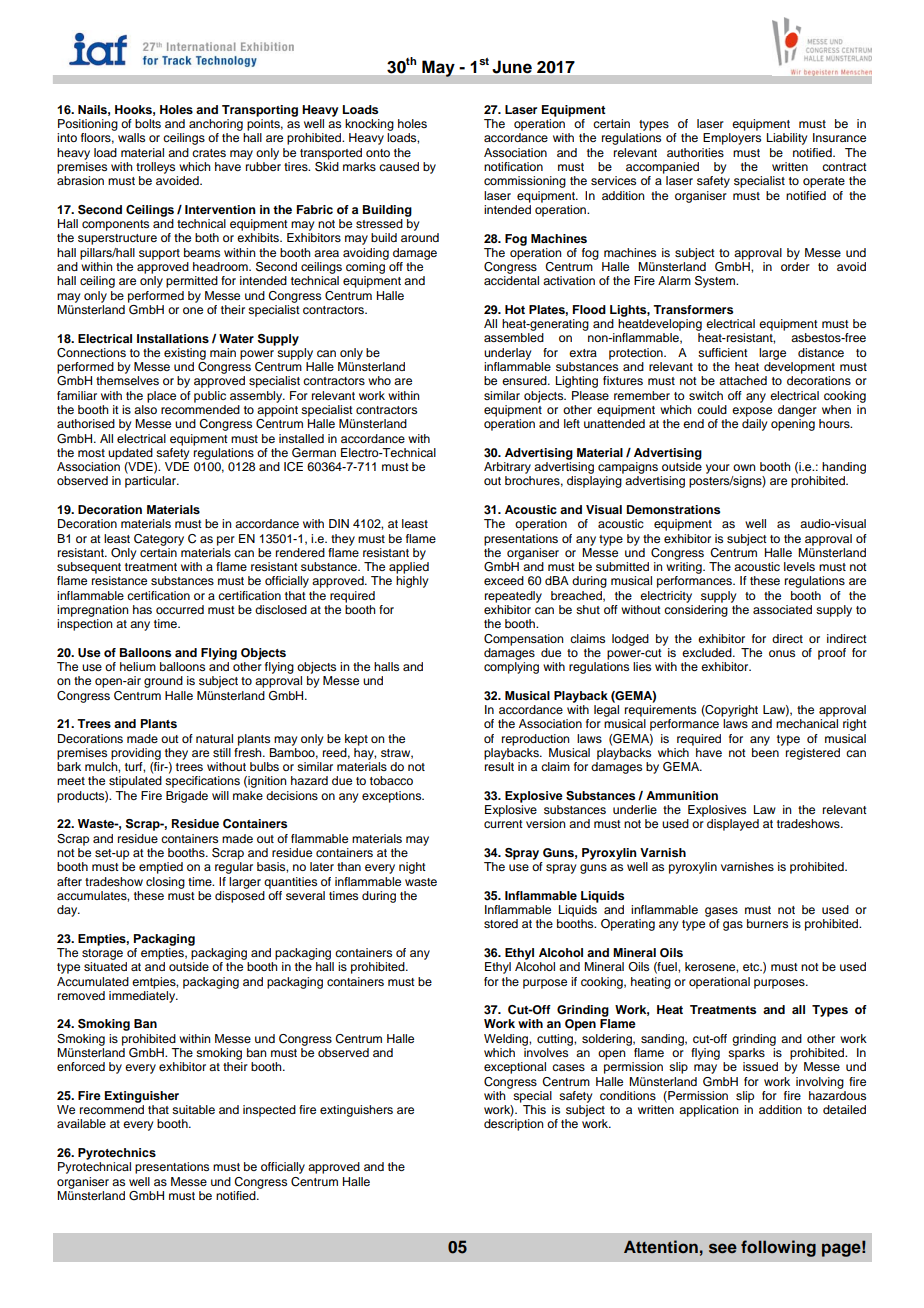 The width and height of the screenshot is (924, 1308). Describe the element at coordinates (117, 1154) in the screenshot. I see `Pyrotechnics` at that location.
